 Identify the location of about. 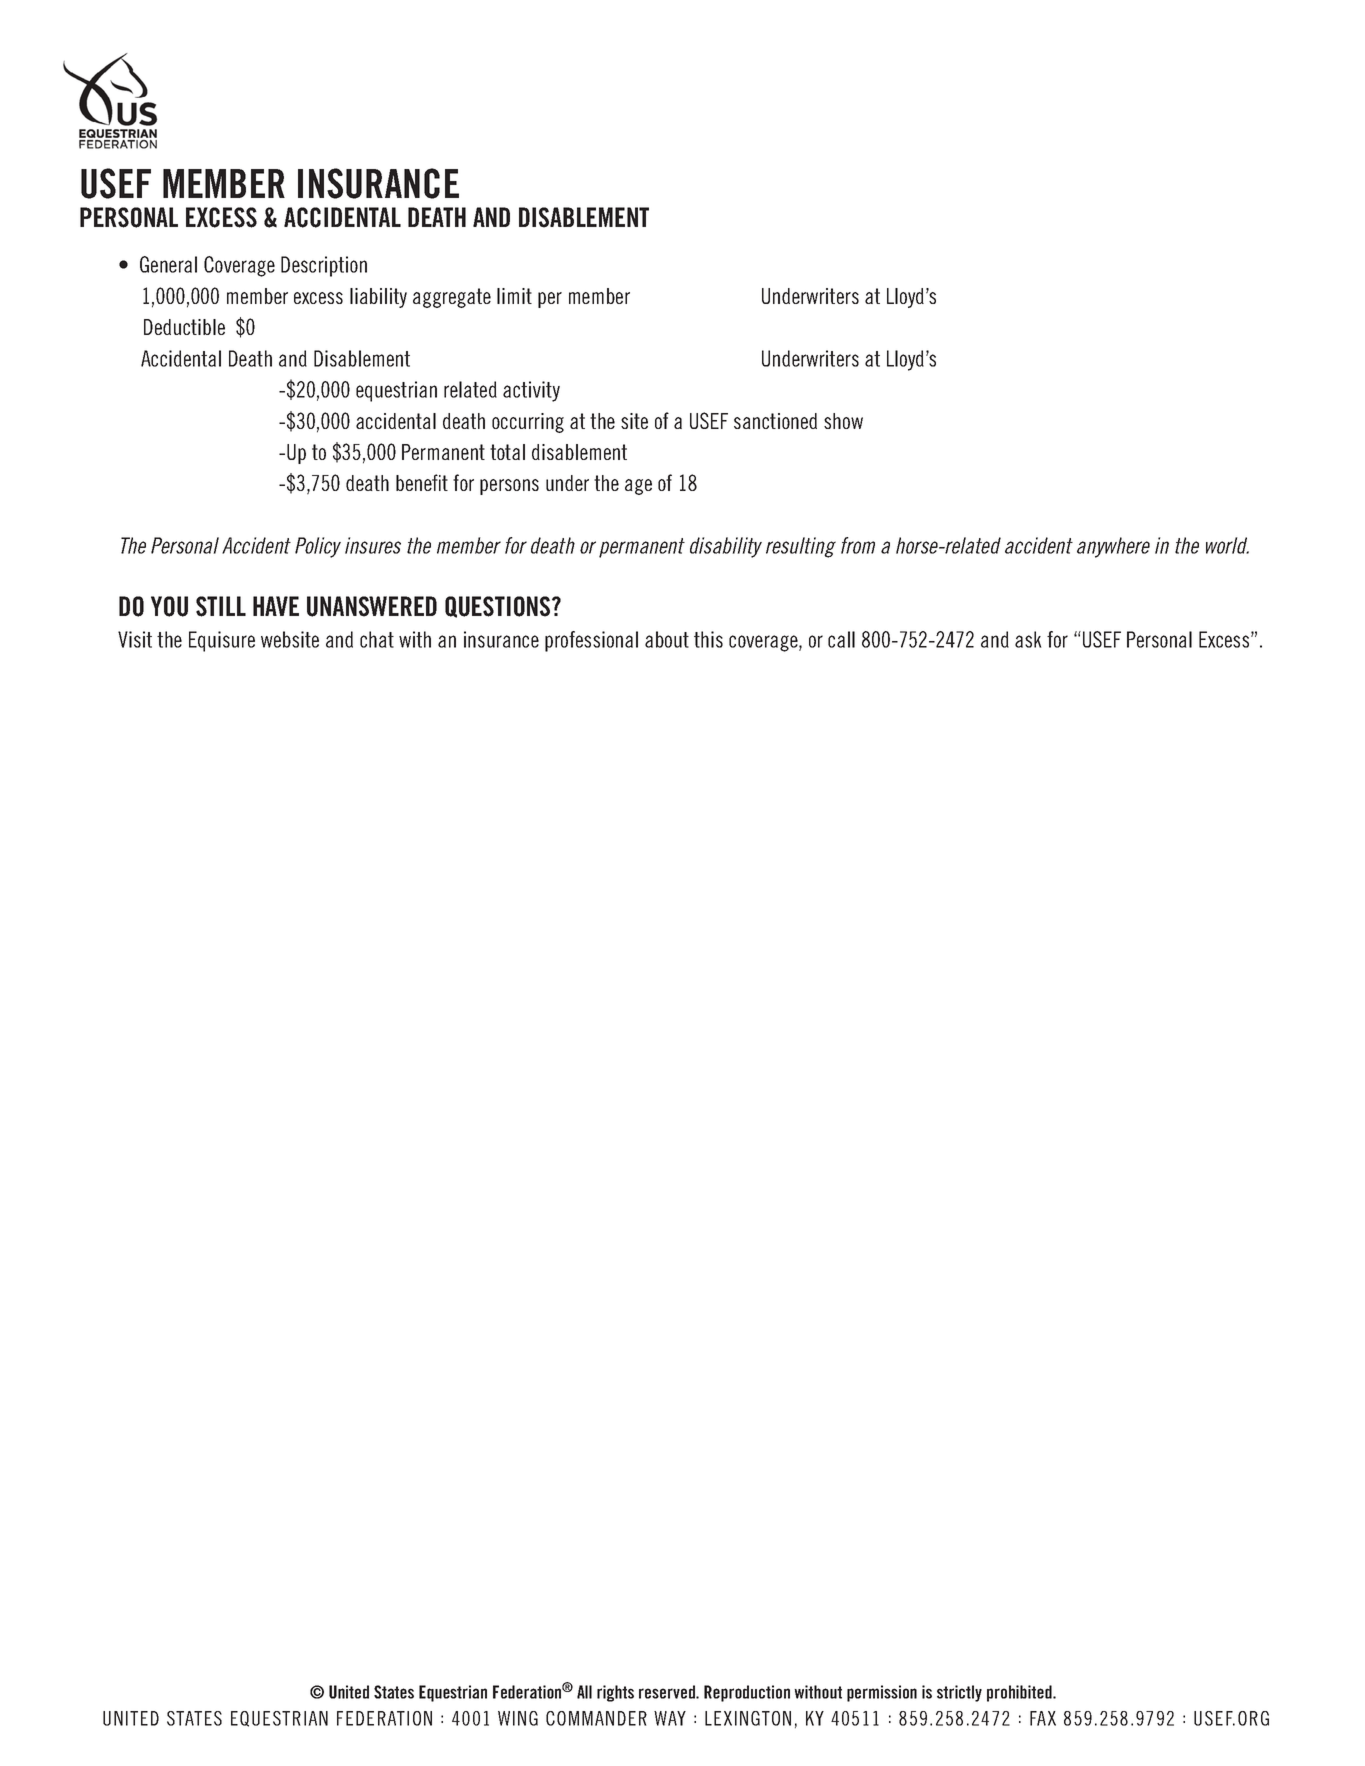
(667, 639).
